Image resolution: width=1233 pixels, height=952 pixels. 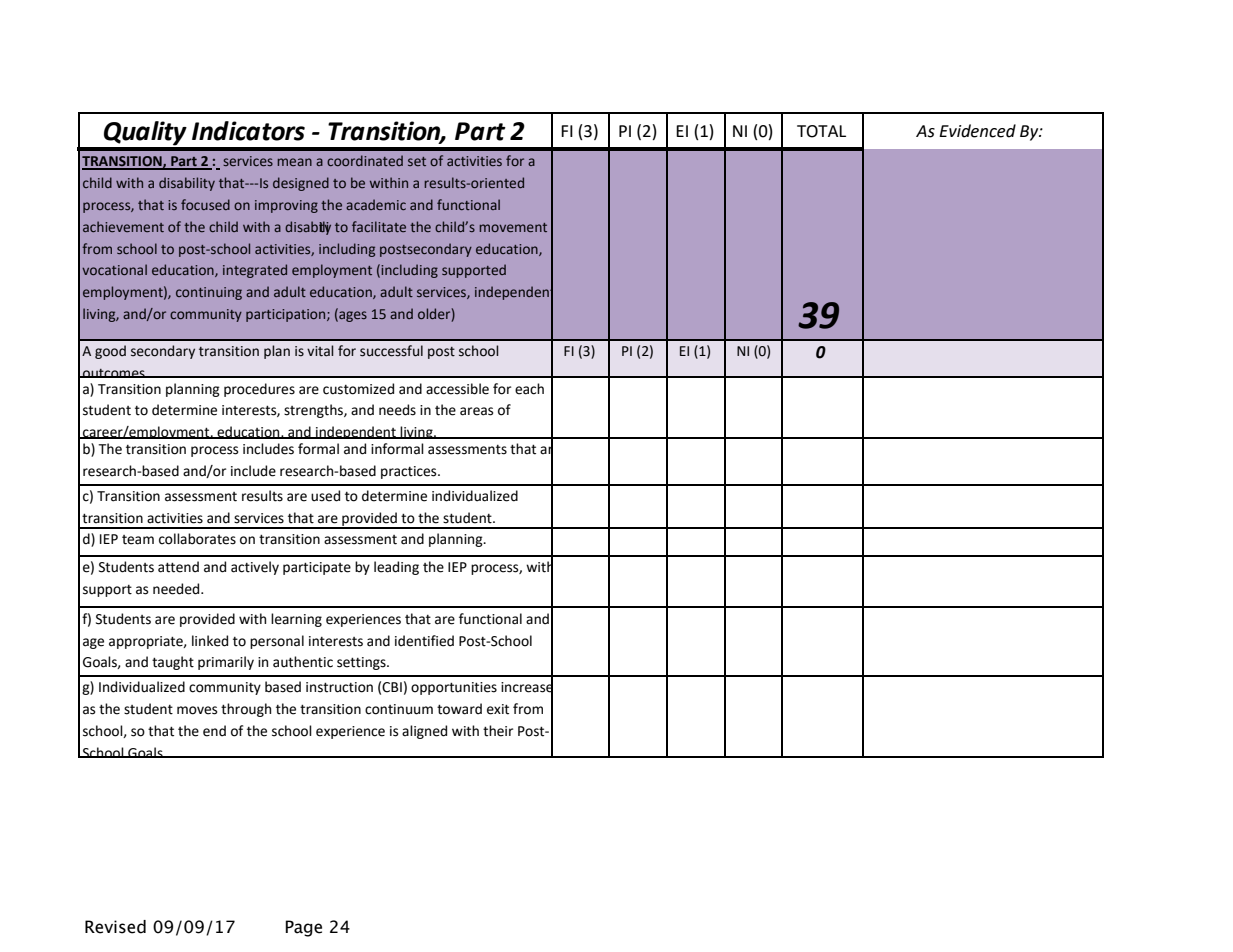 What do you see at coordinates (529, 389) in the document?
I see `each` at bounding box center [529, 389].
